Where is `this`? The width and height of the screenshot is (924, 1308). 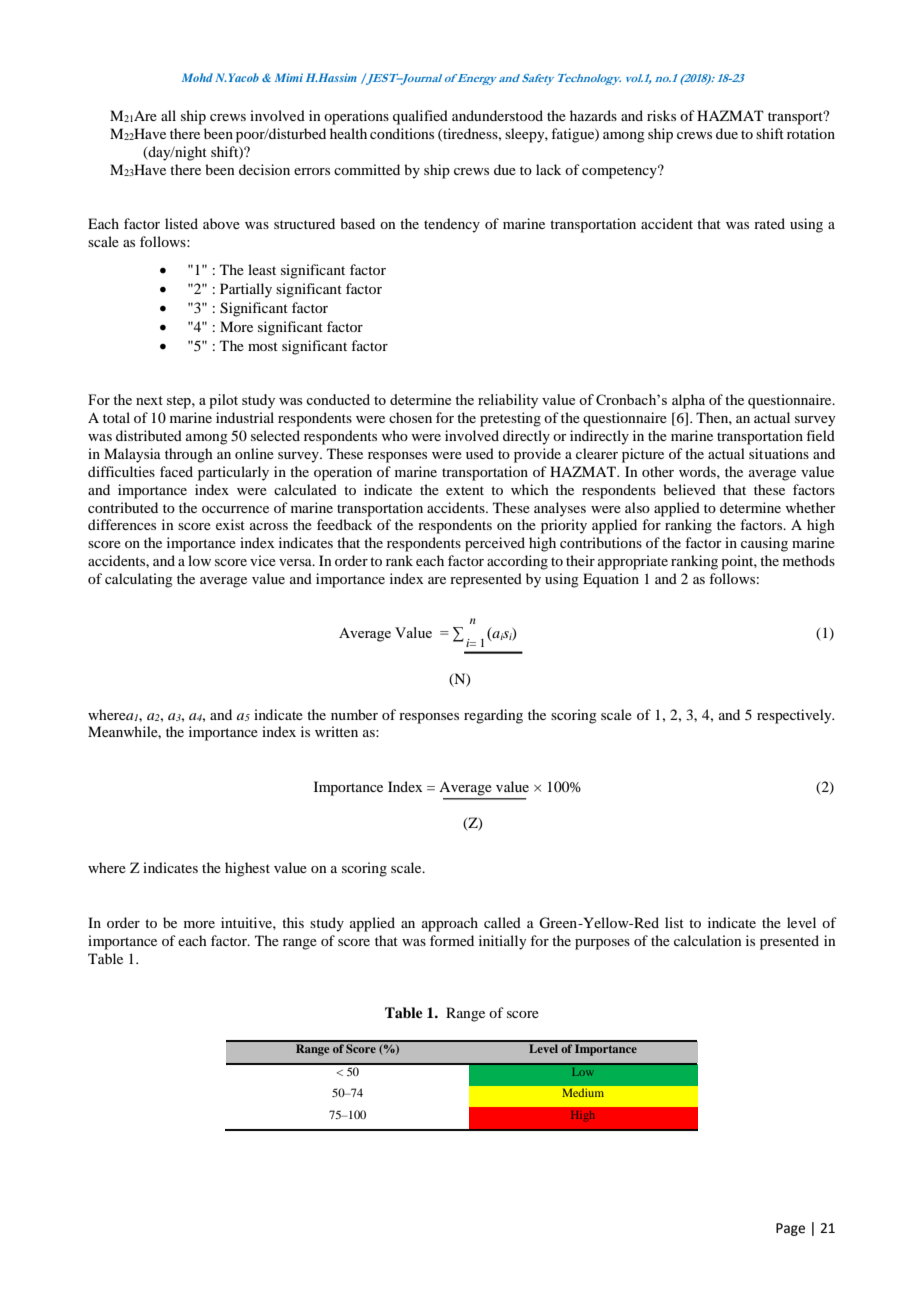
this is located at coordinates (293, 922).
